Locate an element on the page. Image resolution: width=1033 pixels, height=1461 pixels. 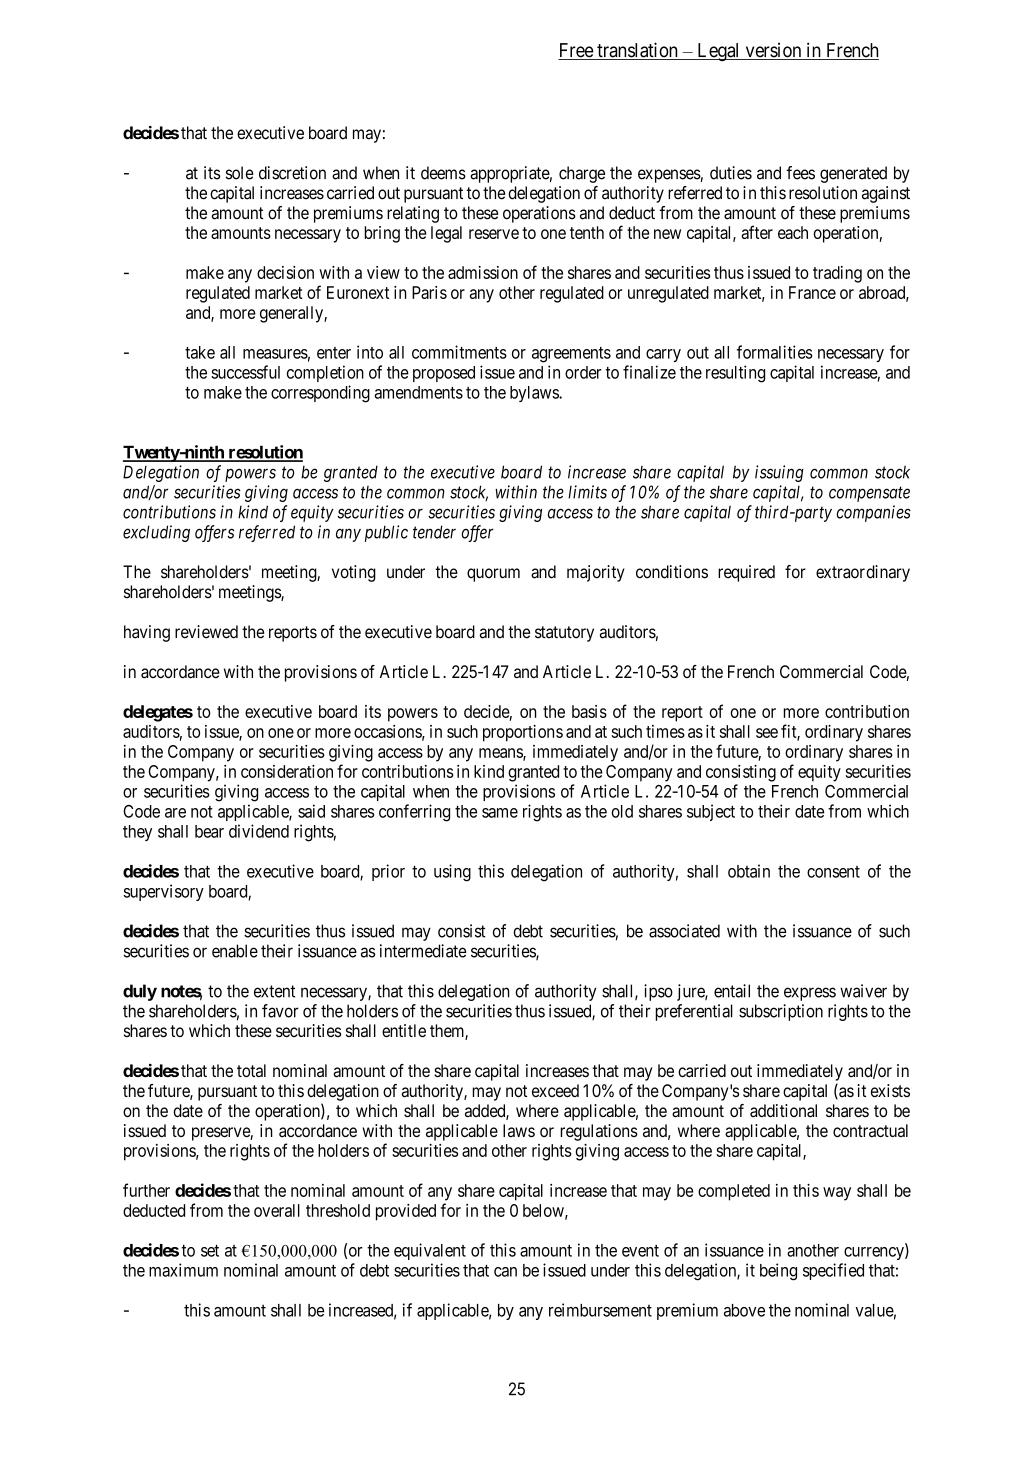
having is located at coordinates (147, 633).
